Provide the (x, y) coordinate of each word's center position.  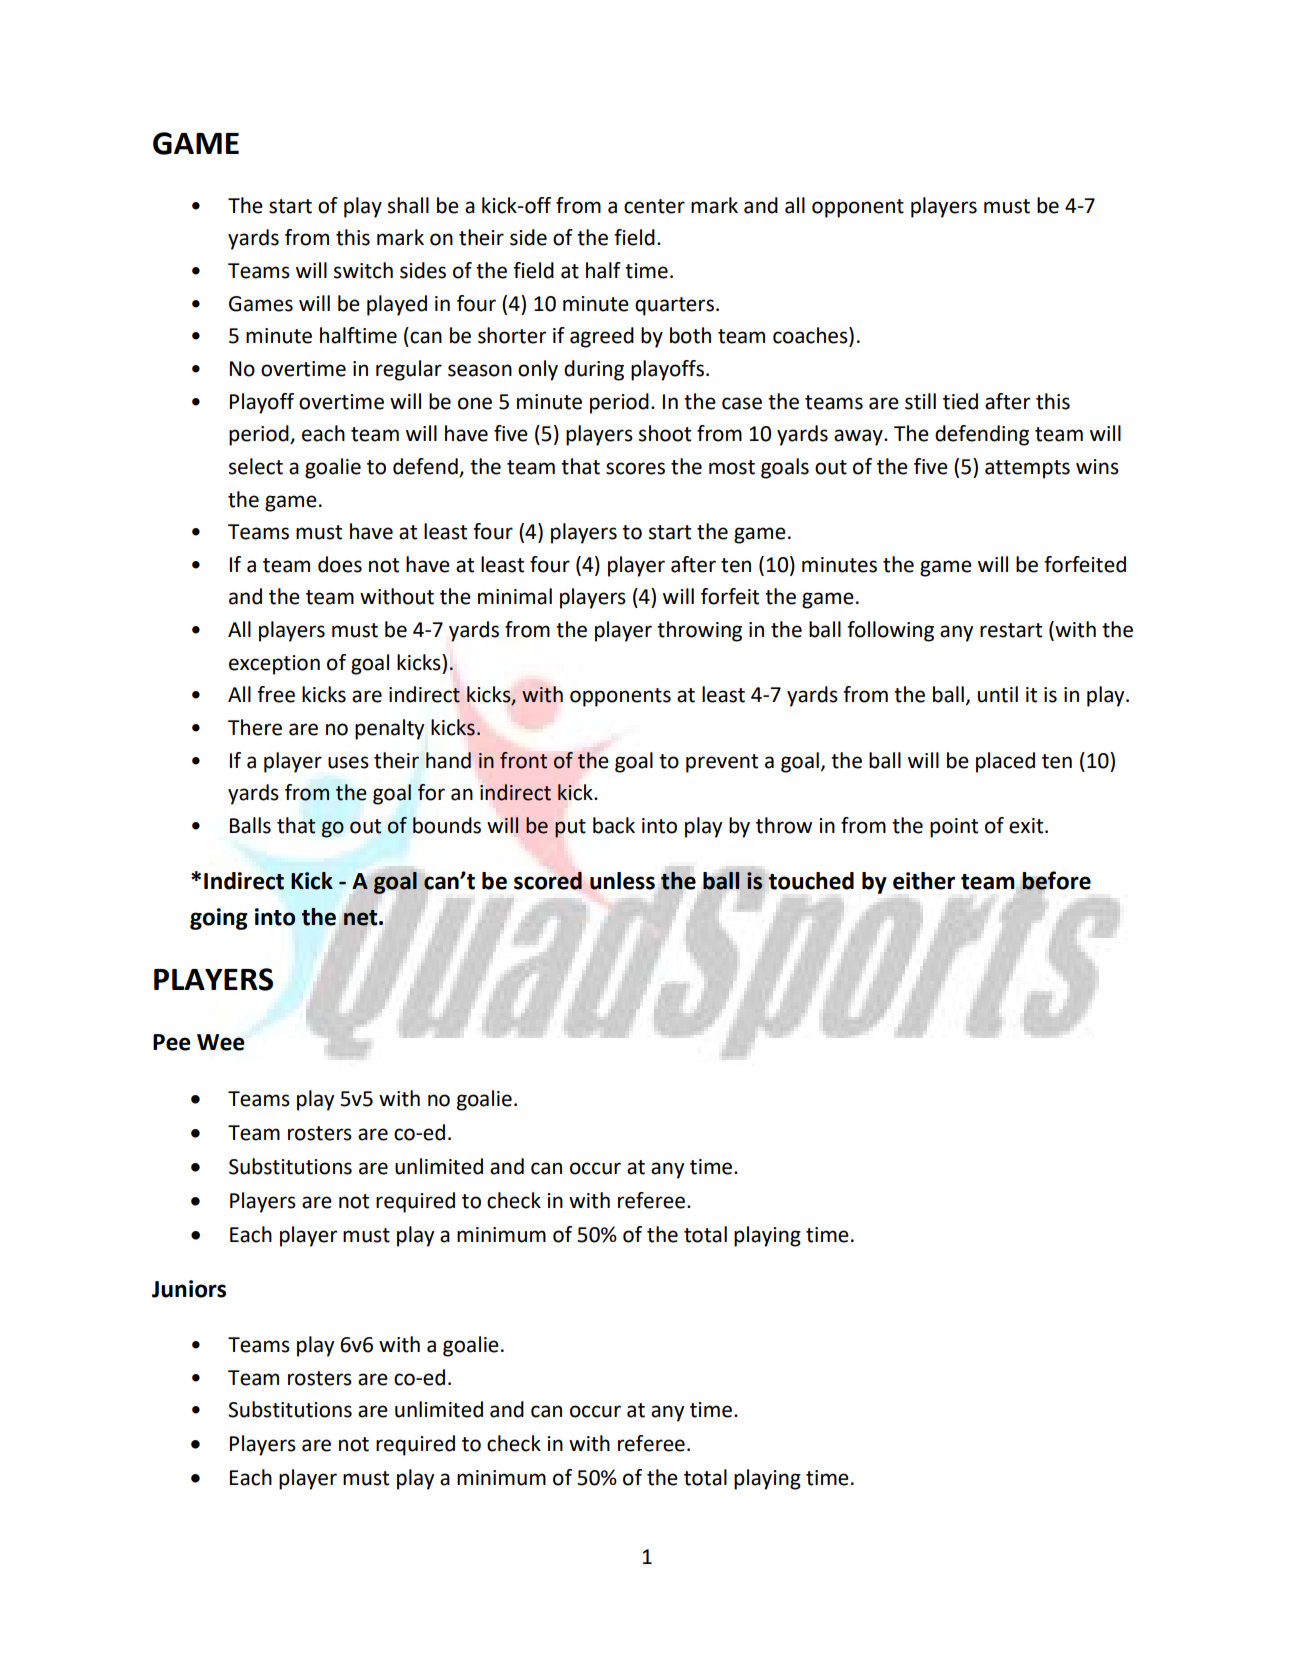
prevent (722, 763)
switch (363, 270)
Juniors (189, 1289)
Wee (221, 1042)
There (255, 727)
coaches (811, 336)
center (654, 206)
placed (1005, 762)
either (924, 881)
